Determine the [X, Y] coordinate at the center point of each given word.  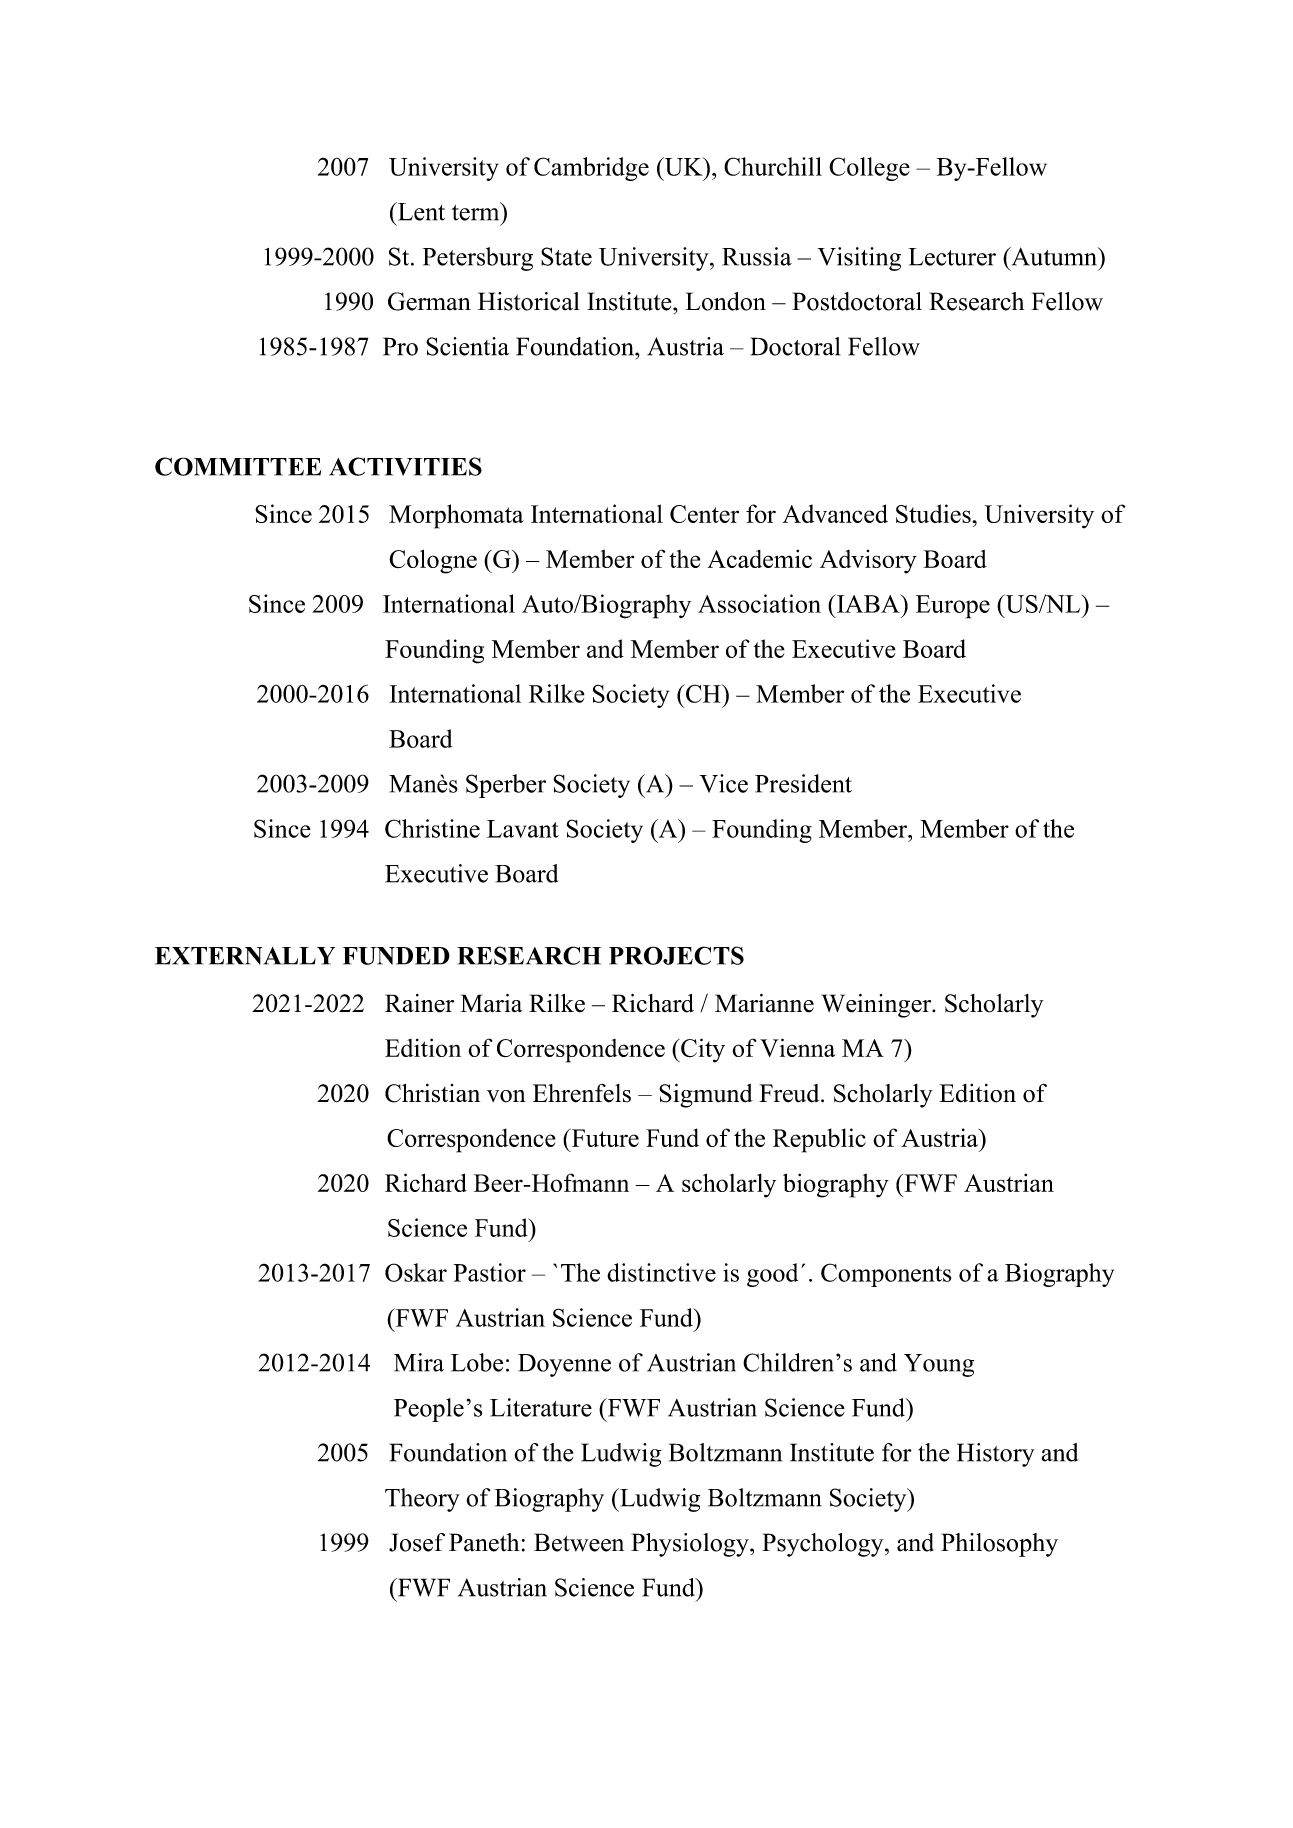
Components [886, 1275]
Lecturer [952, 257]
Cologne [433, 561]
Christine [432, 828]
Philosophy [999, 1545]
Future [604, 1137]
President [803, 783]
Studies [934, 513]
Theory [422, 1500]
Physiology [691, 1545]
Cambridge [591, 169]
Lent [420, 211]
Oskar [416, 1272]
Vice [723, 783]
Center [704, 514]
